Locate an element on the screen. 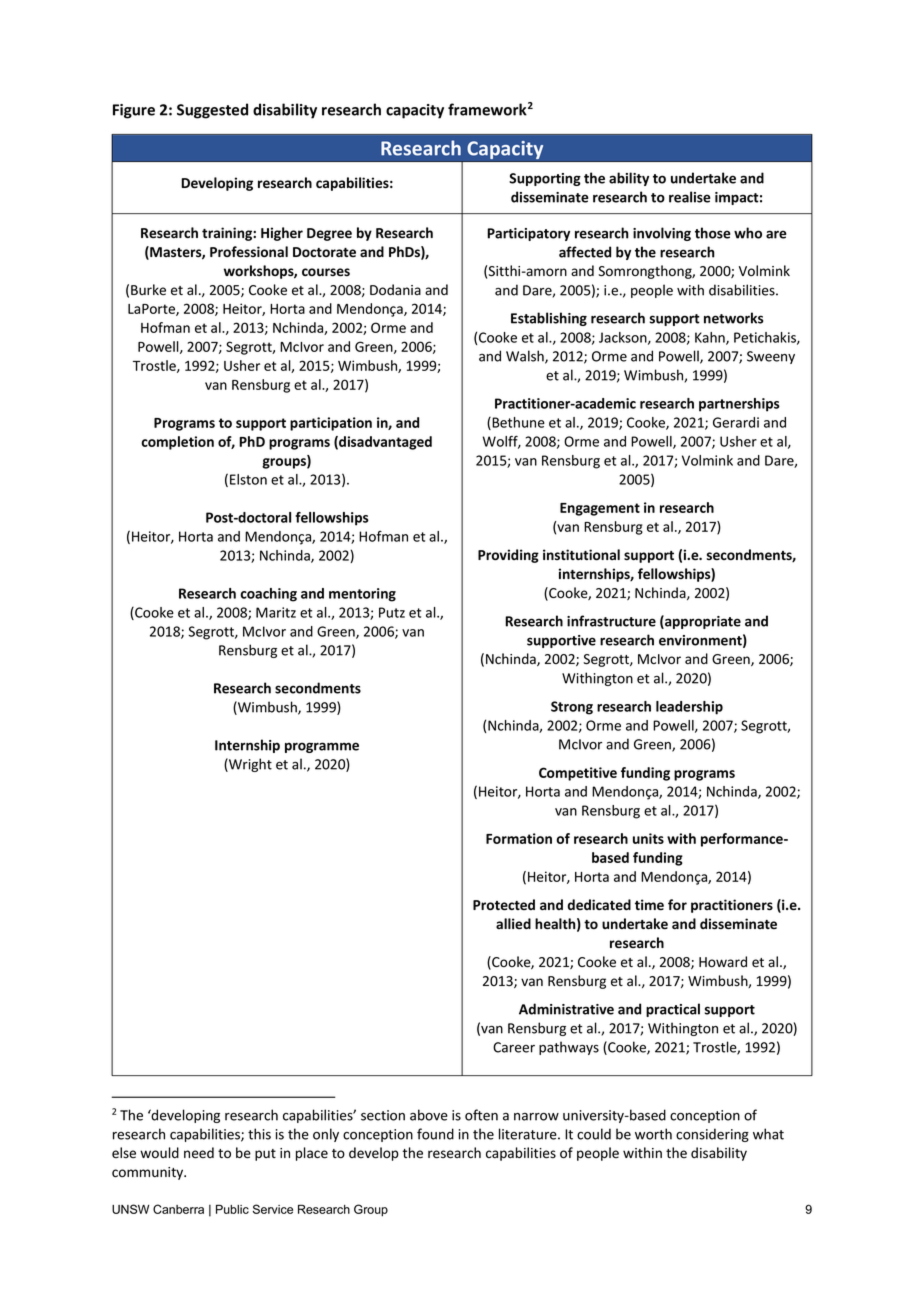 The image size is (924, 1308). partnerships is located at coordinates (739, 405).
